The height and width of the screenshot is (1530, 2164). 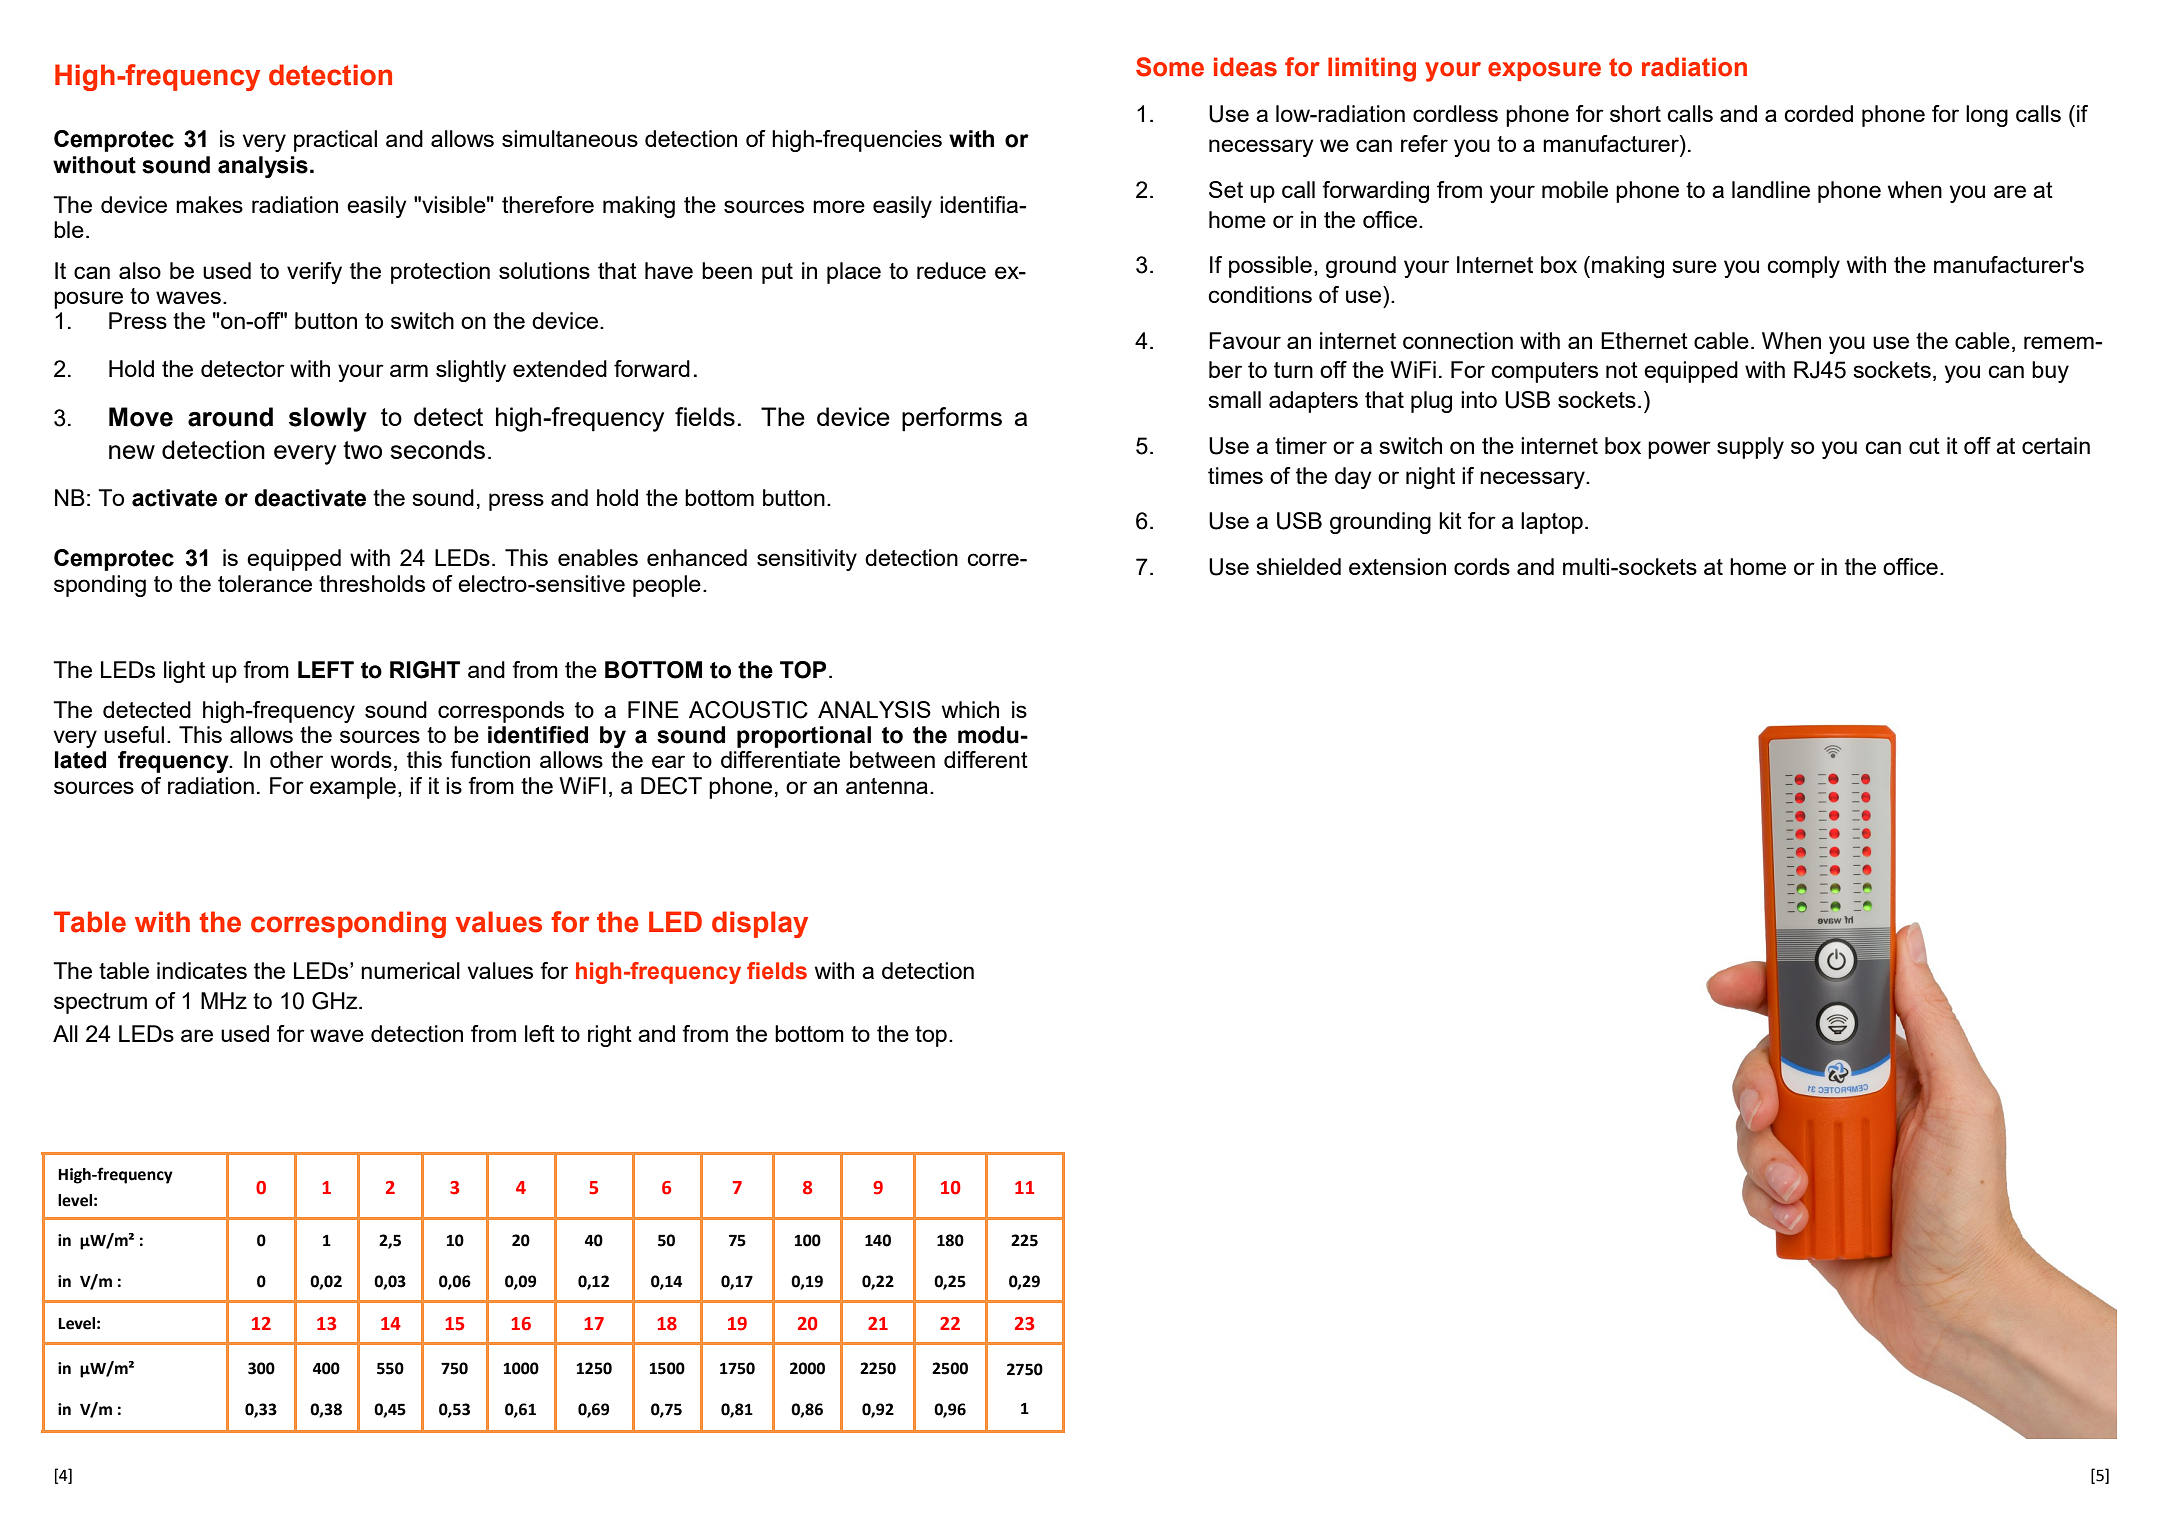 I want to click on numerical, so click(x=410, y=970).
